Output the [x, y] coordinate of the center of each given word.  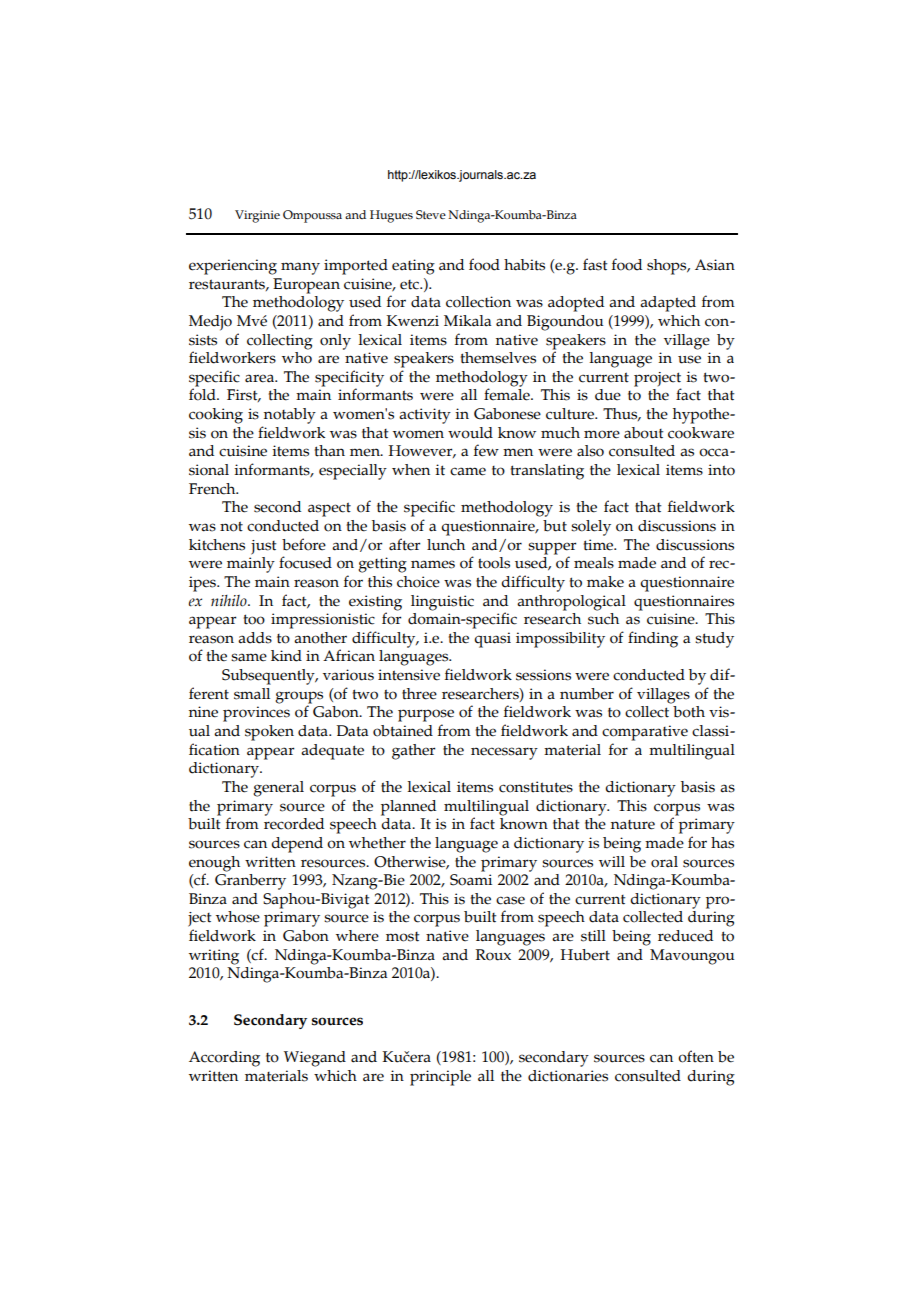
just [264, 547]
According [224, 1059]
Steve [431, 214]
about [644, 433]
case [510, 900]
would [470, 433]
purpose [426, 715]
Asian [715, 265]
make [605, 582]
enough [214, 864]
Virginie [257, 216]
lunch [446, 545]
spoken [269, 733]
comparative [645, 733]
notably [290, 416]
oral [664, 862]
